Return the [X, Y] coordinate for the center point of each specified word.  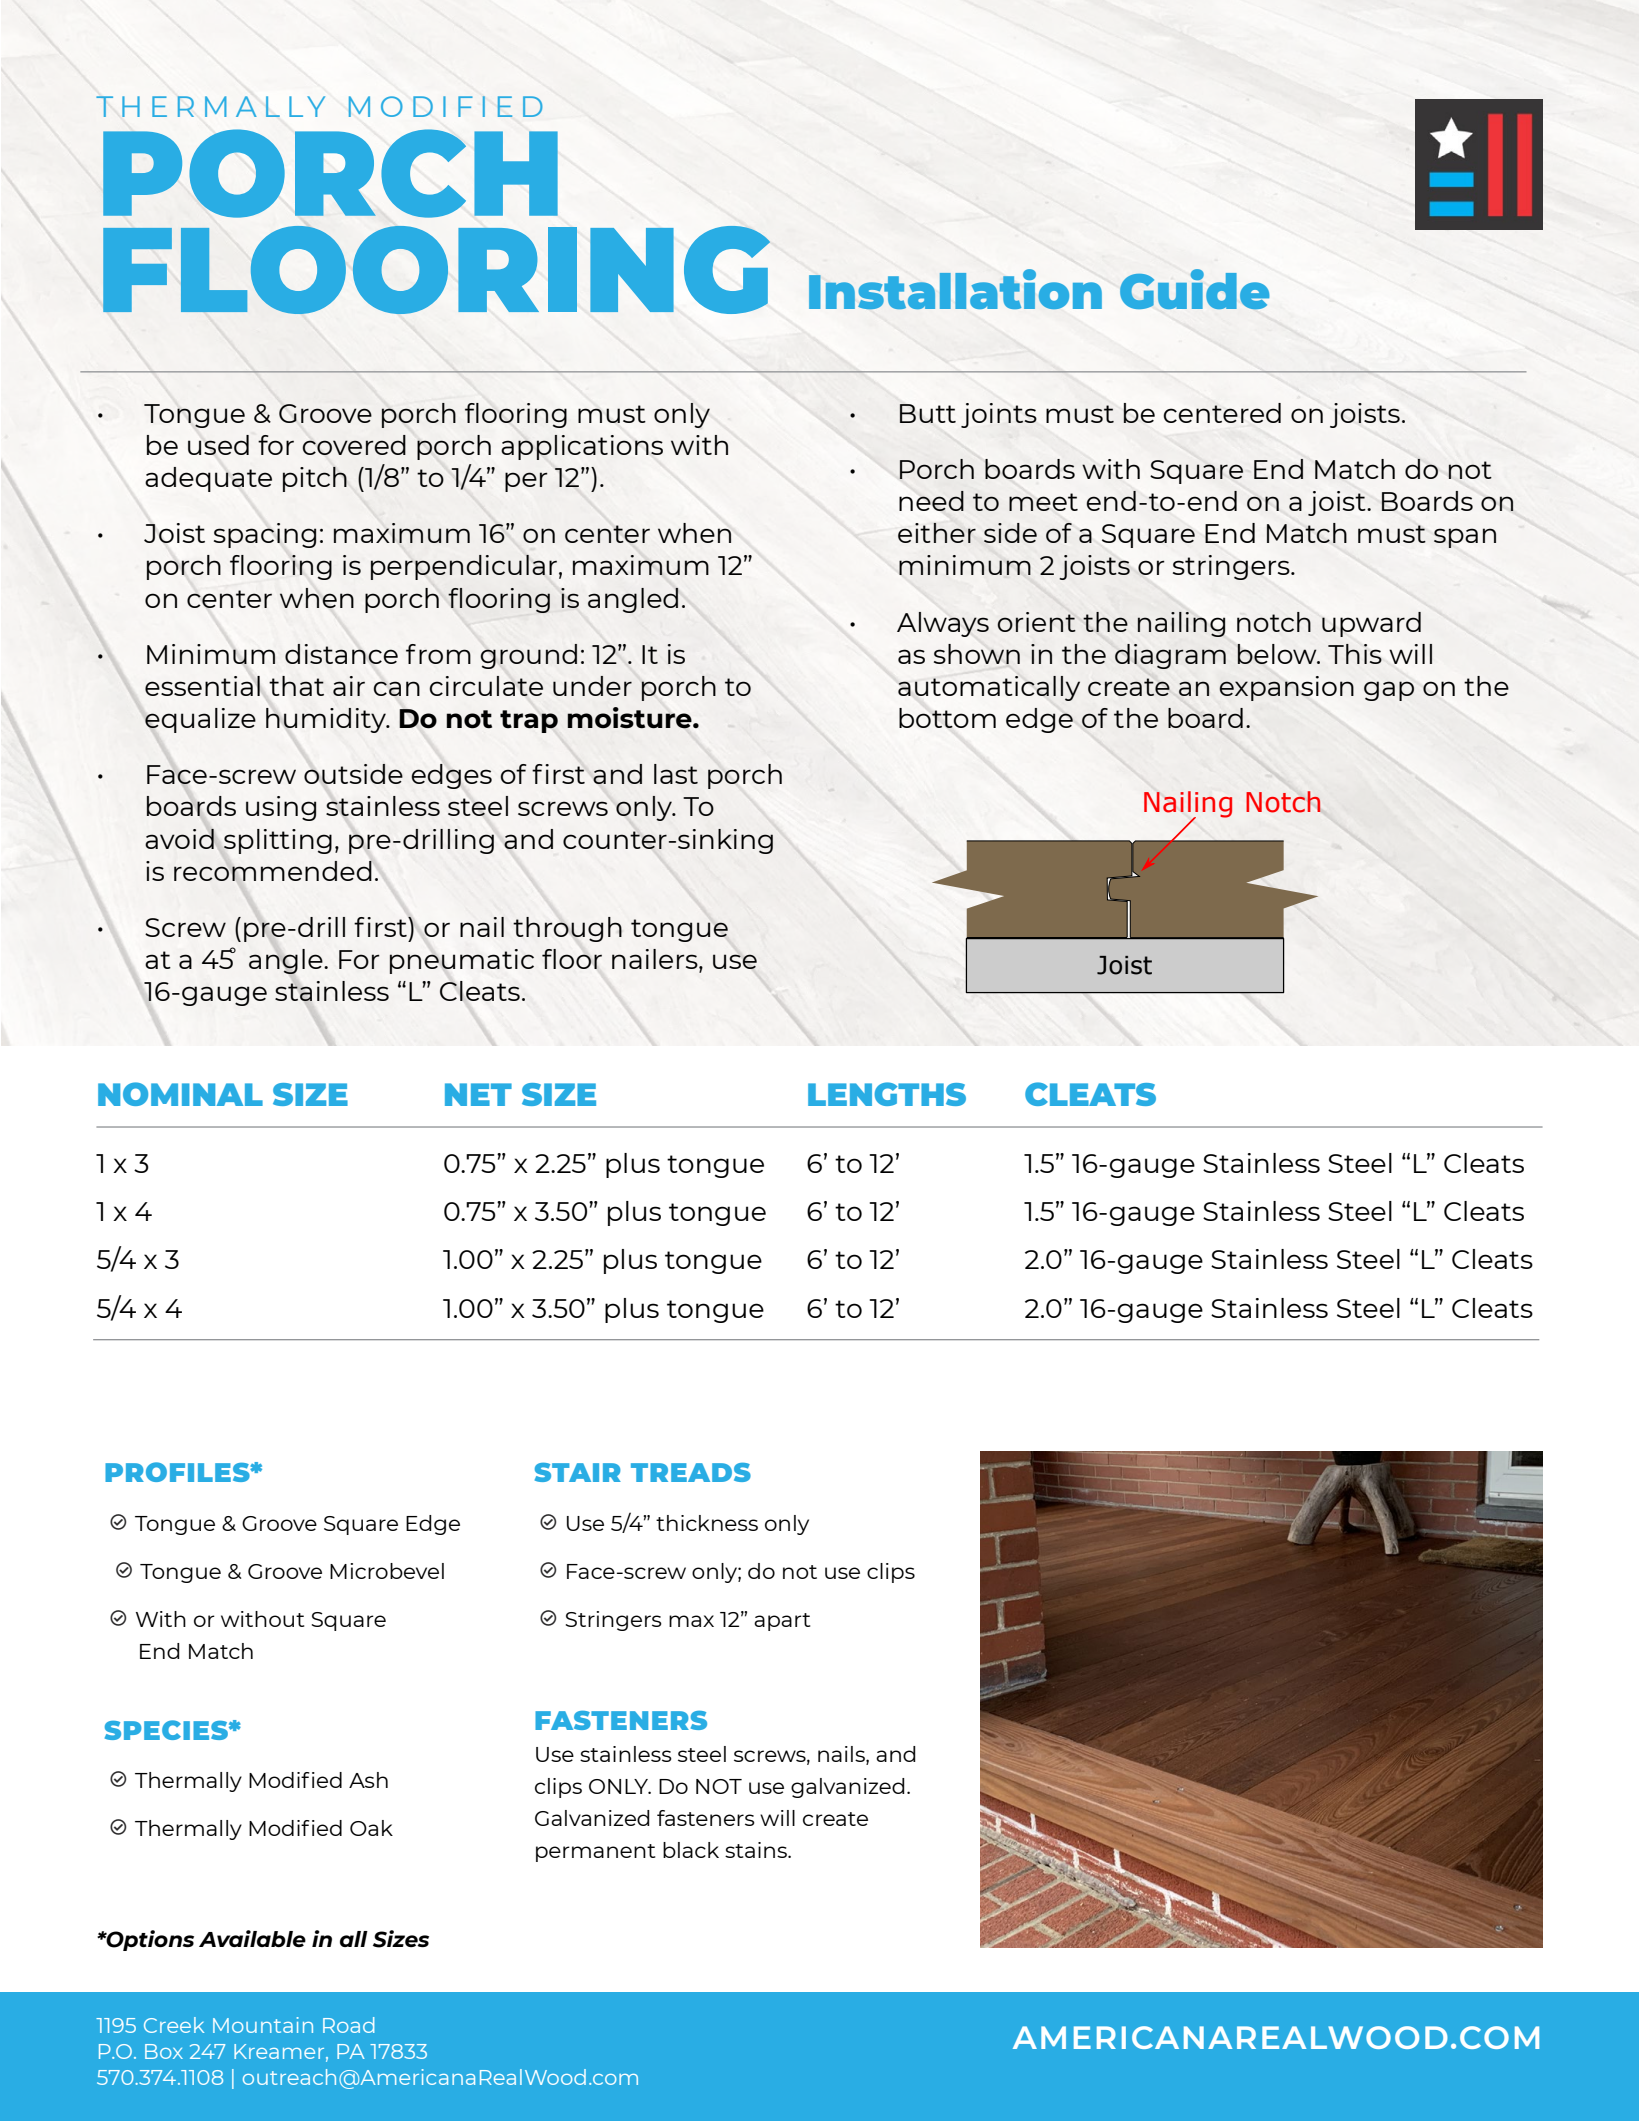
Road [348, 2025]
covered [354, 445]
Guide [1194, 289]
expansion [1286, 688]
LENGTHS [887, 1094]
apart [782, 1622]
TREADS [691, 1472]
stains [757, 1850]
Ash [368, 1780]
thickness [707, 1523]
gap [1389, 691]
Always [943, 624]
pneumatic [462, 961]
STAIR [578, 1472]
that [296, 686]
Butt [928, 413]
